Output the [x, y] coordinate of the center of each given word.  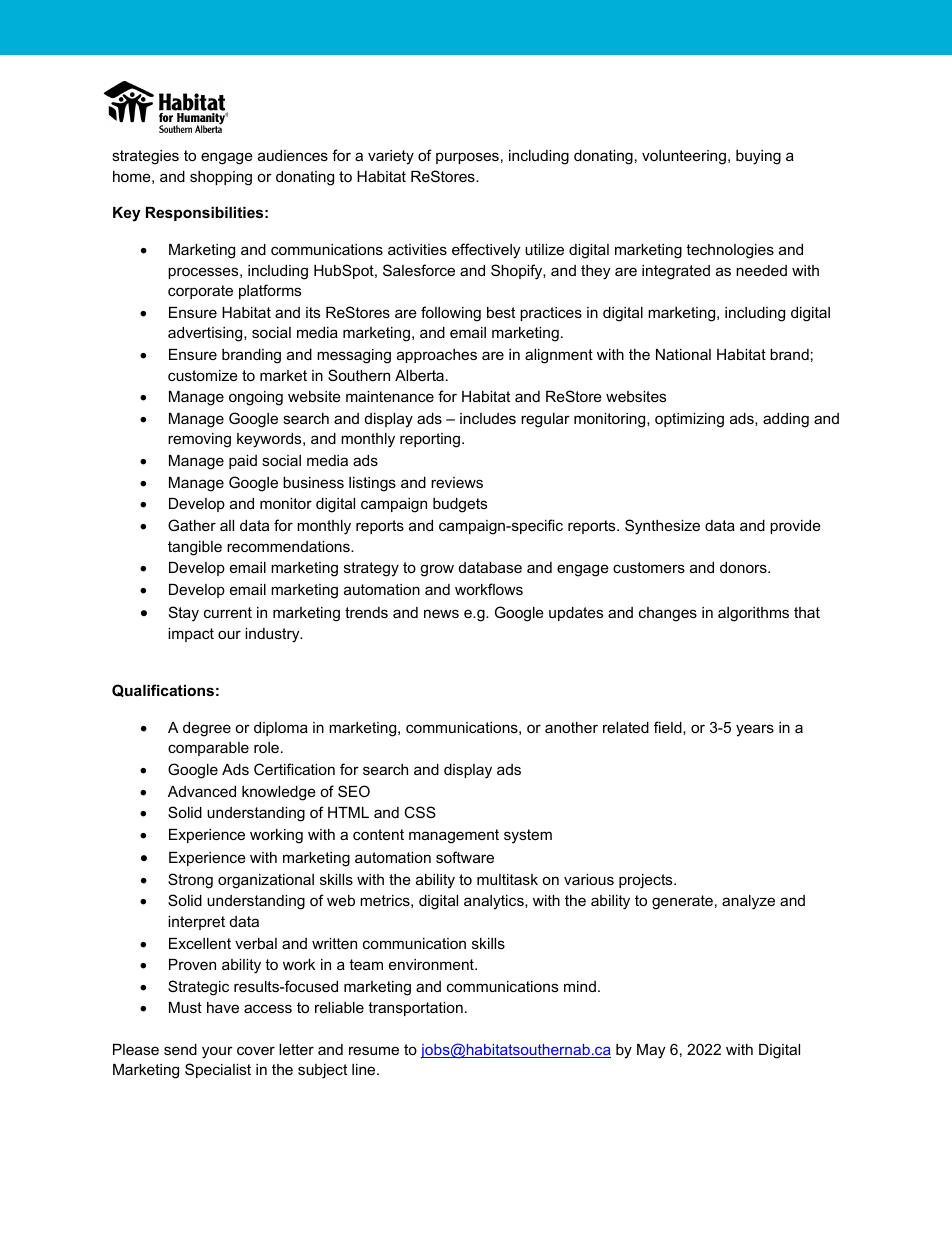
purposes [467, 158]
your [217, 1052]
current [228, 612]
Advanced [202, 791]
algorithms [753, 614]
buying [758, 157]
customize [203, 375]
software [465, 857]
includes [488, 418]
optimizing [689, 420]
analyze [748, 902]
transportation [415, 1009]
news [441, 613]
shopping [221, 178]
